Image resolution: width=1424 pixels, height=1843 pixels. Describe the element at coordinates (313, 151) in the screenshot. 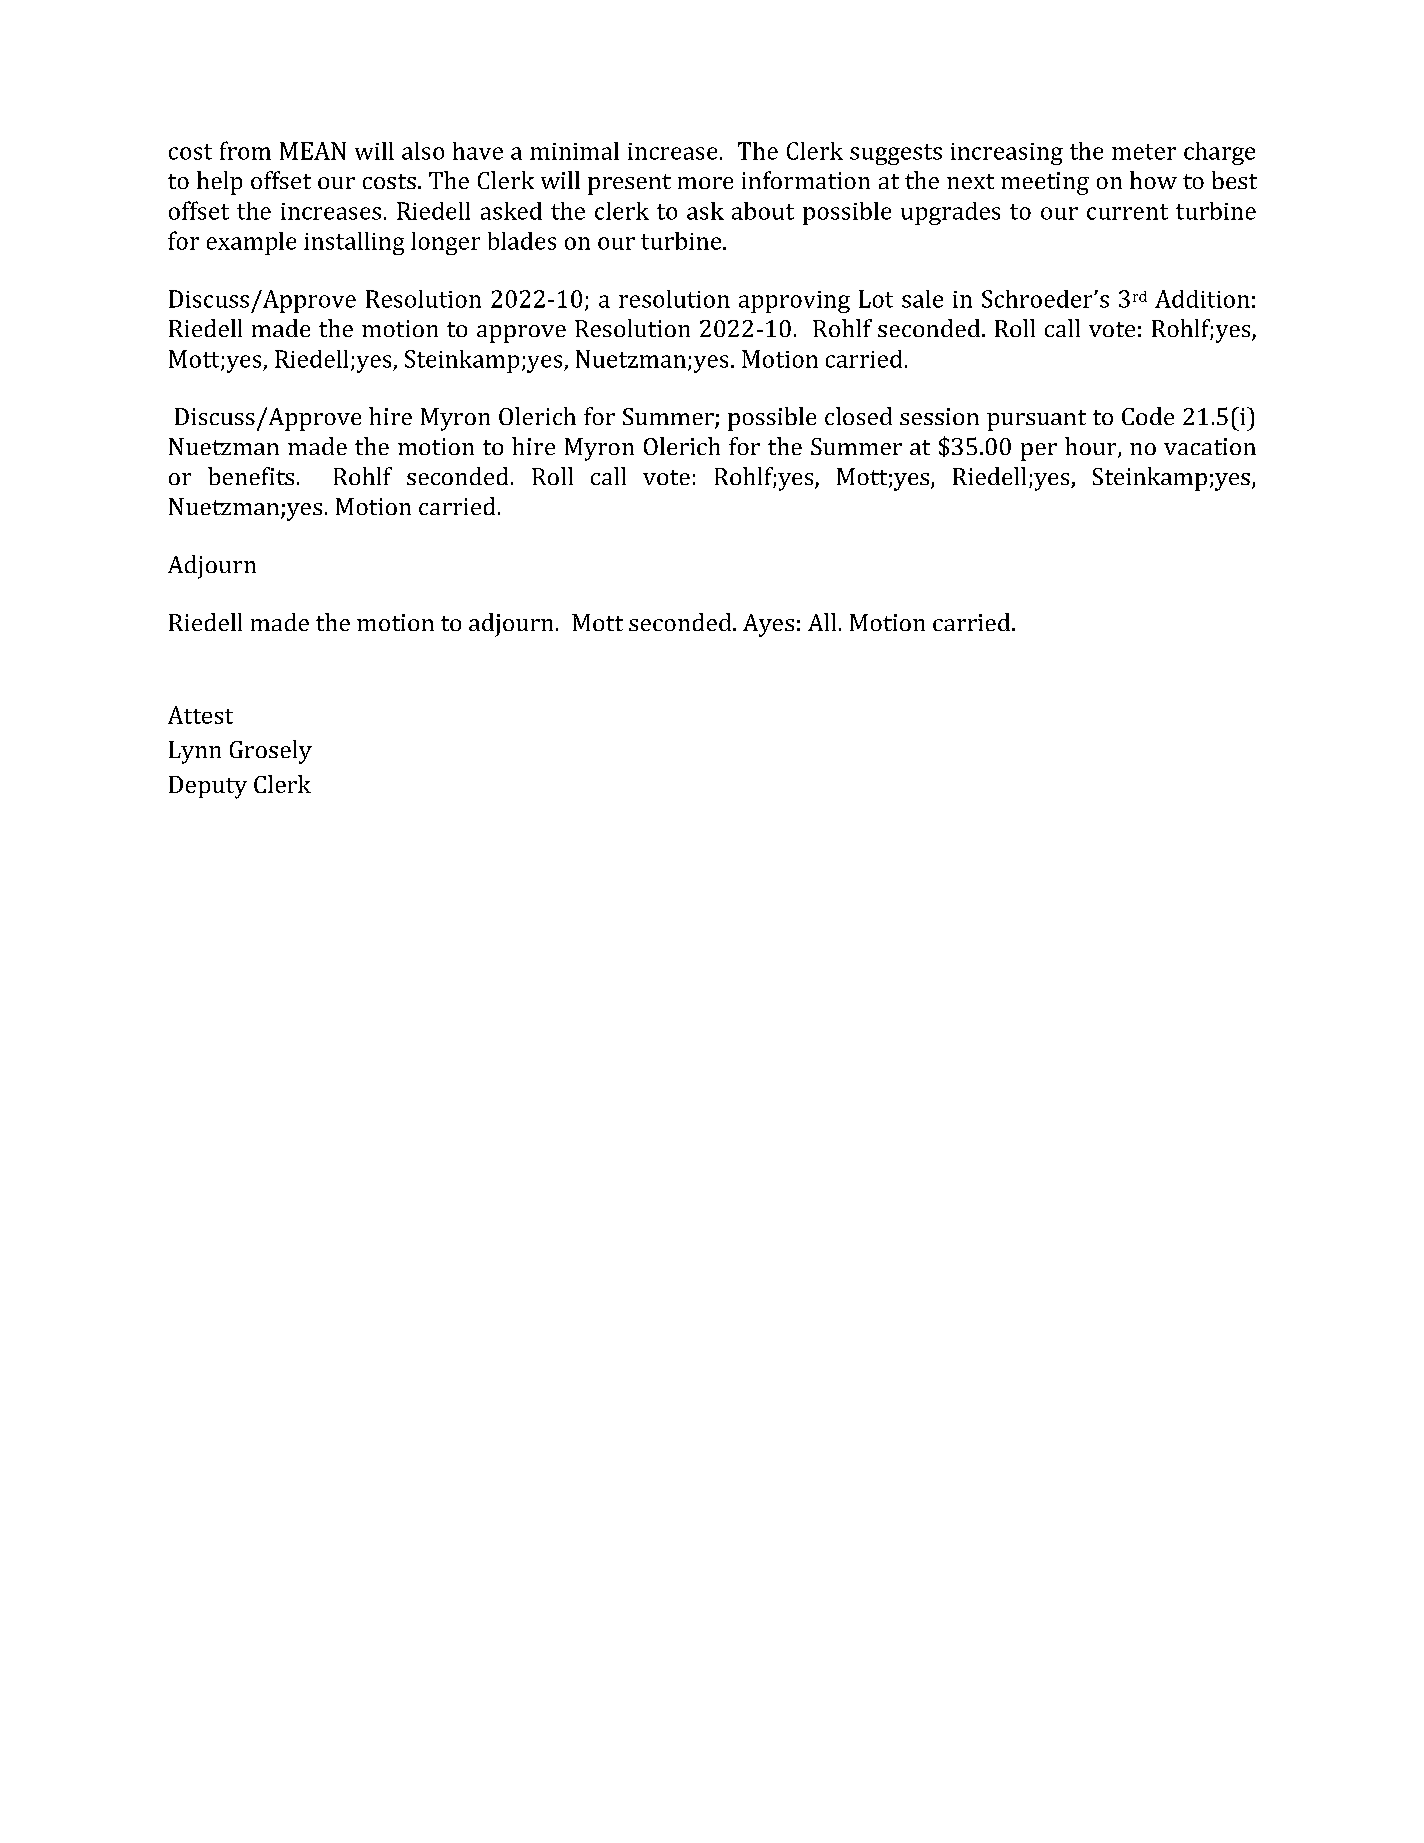

I see `MEAN` at that location.
